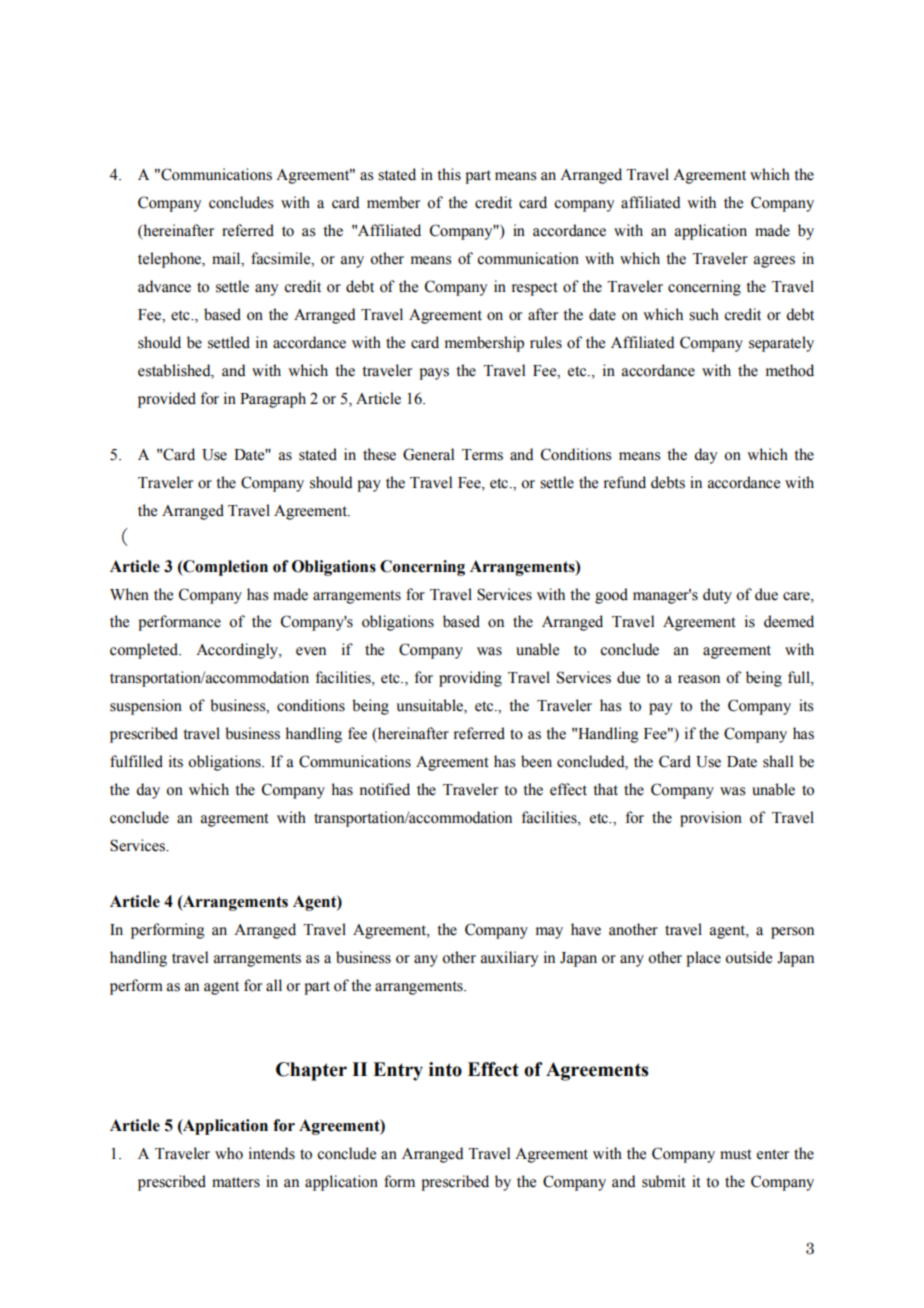 Image resolution: width=924 pixels, height=1308 pixels. I want to click on reason, so click(699, 679).
